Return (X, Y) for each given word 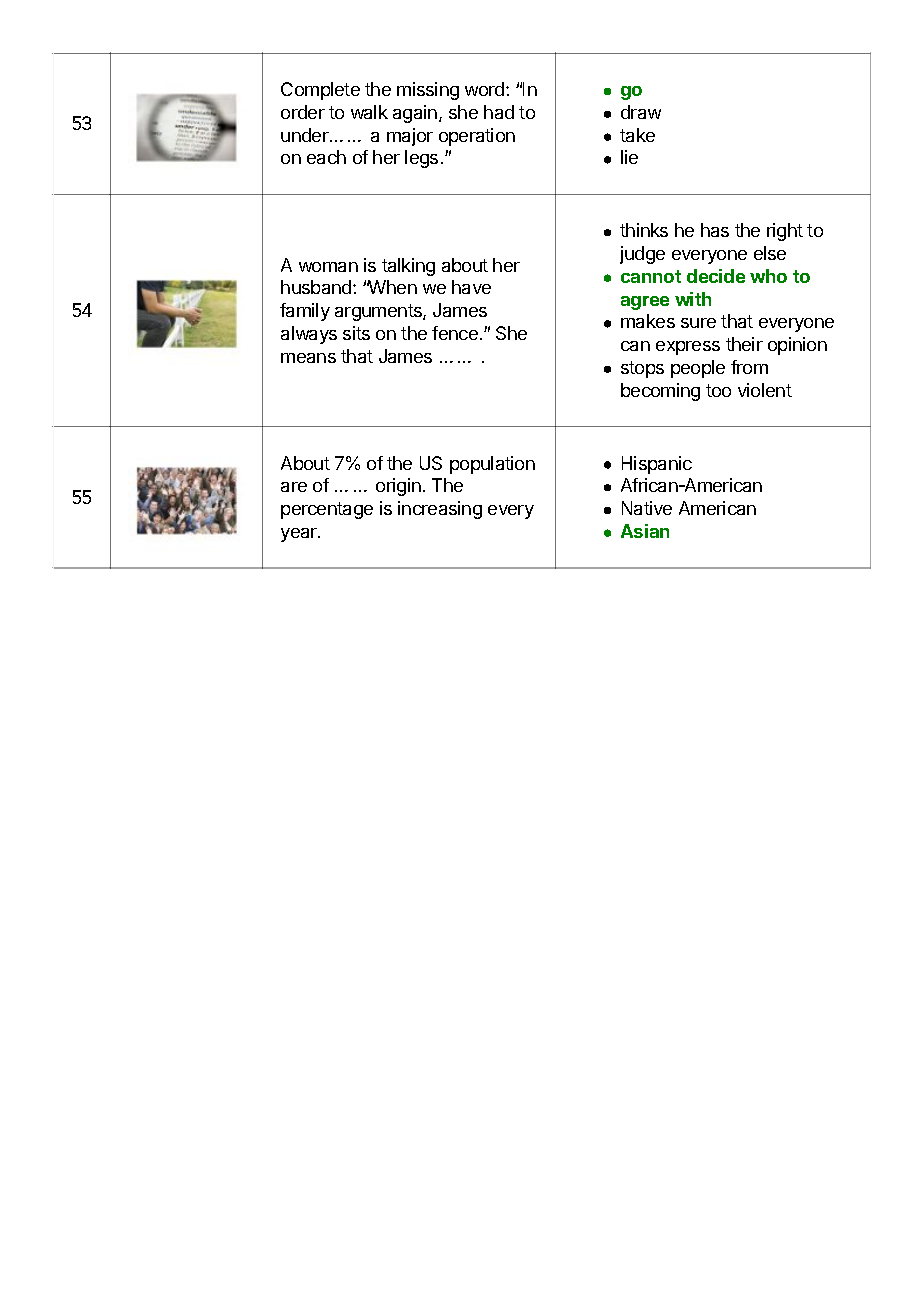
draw (641, 112)
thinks (644, 230)
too (718, 390)
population (492, 465)
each (326, 157)
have (471, 287)
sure (698, 323)
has (715, 230)
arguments (379, 312)
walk (369, 112)
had (499, 112)
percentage (327, 510)
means (308, 358)
